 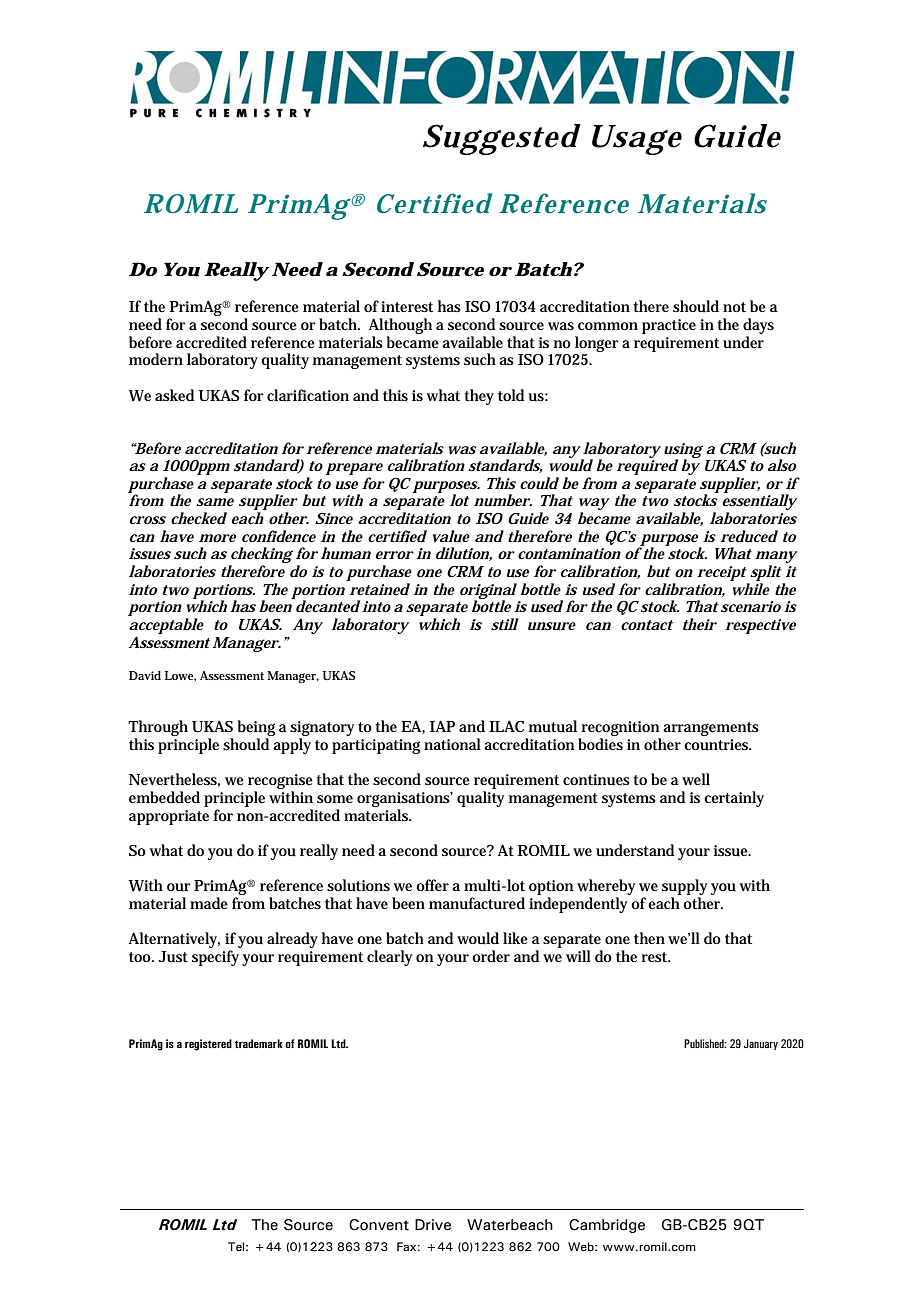 I want to click on Convent, so click(x=379, y=1225).
